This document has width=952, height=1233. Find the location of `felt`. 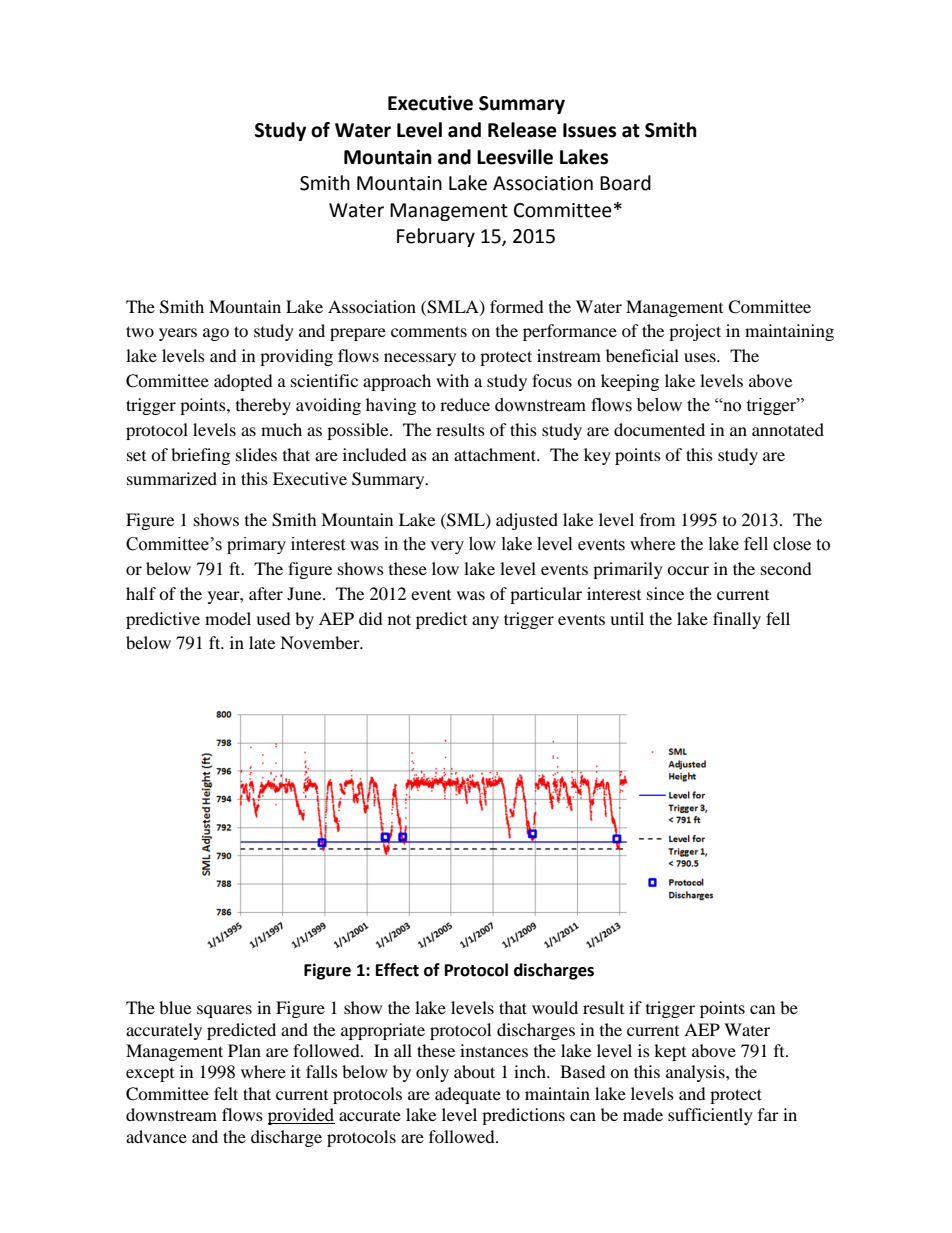

felt is located at coordinates (226, 1093).
